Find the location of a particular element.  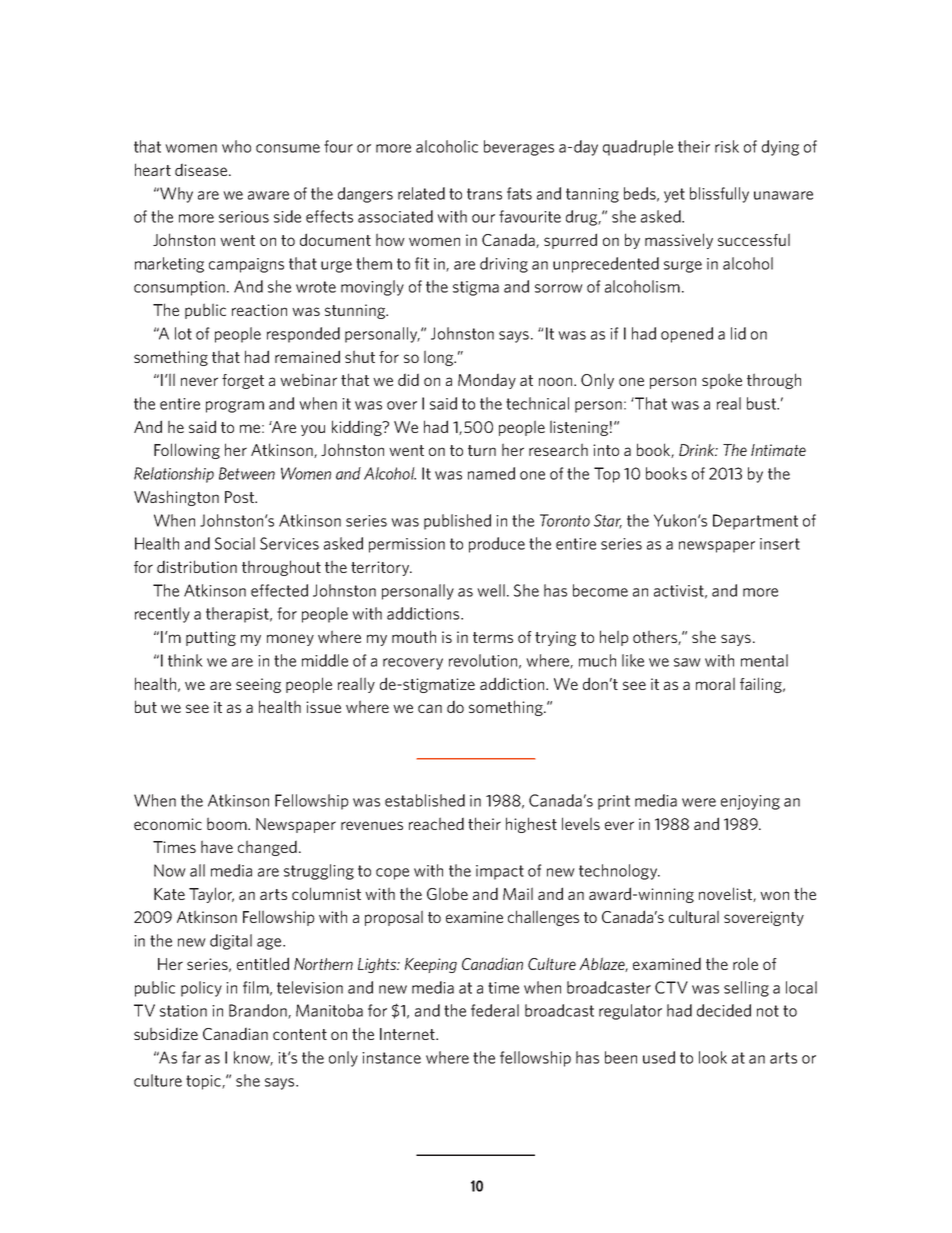

federal is located at coordinates (495, 1010).
